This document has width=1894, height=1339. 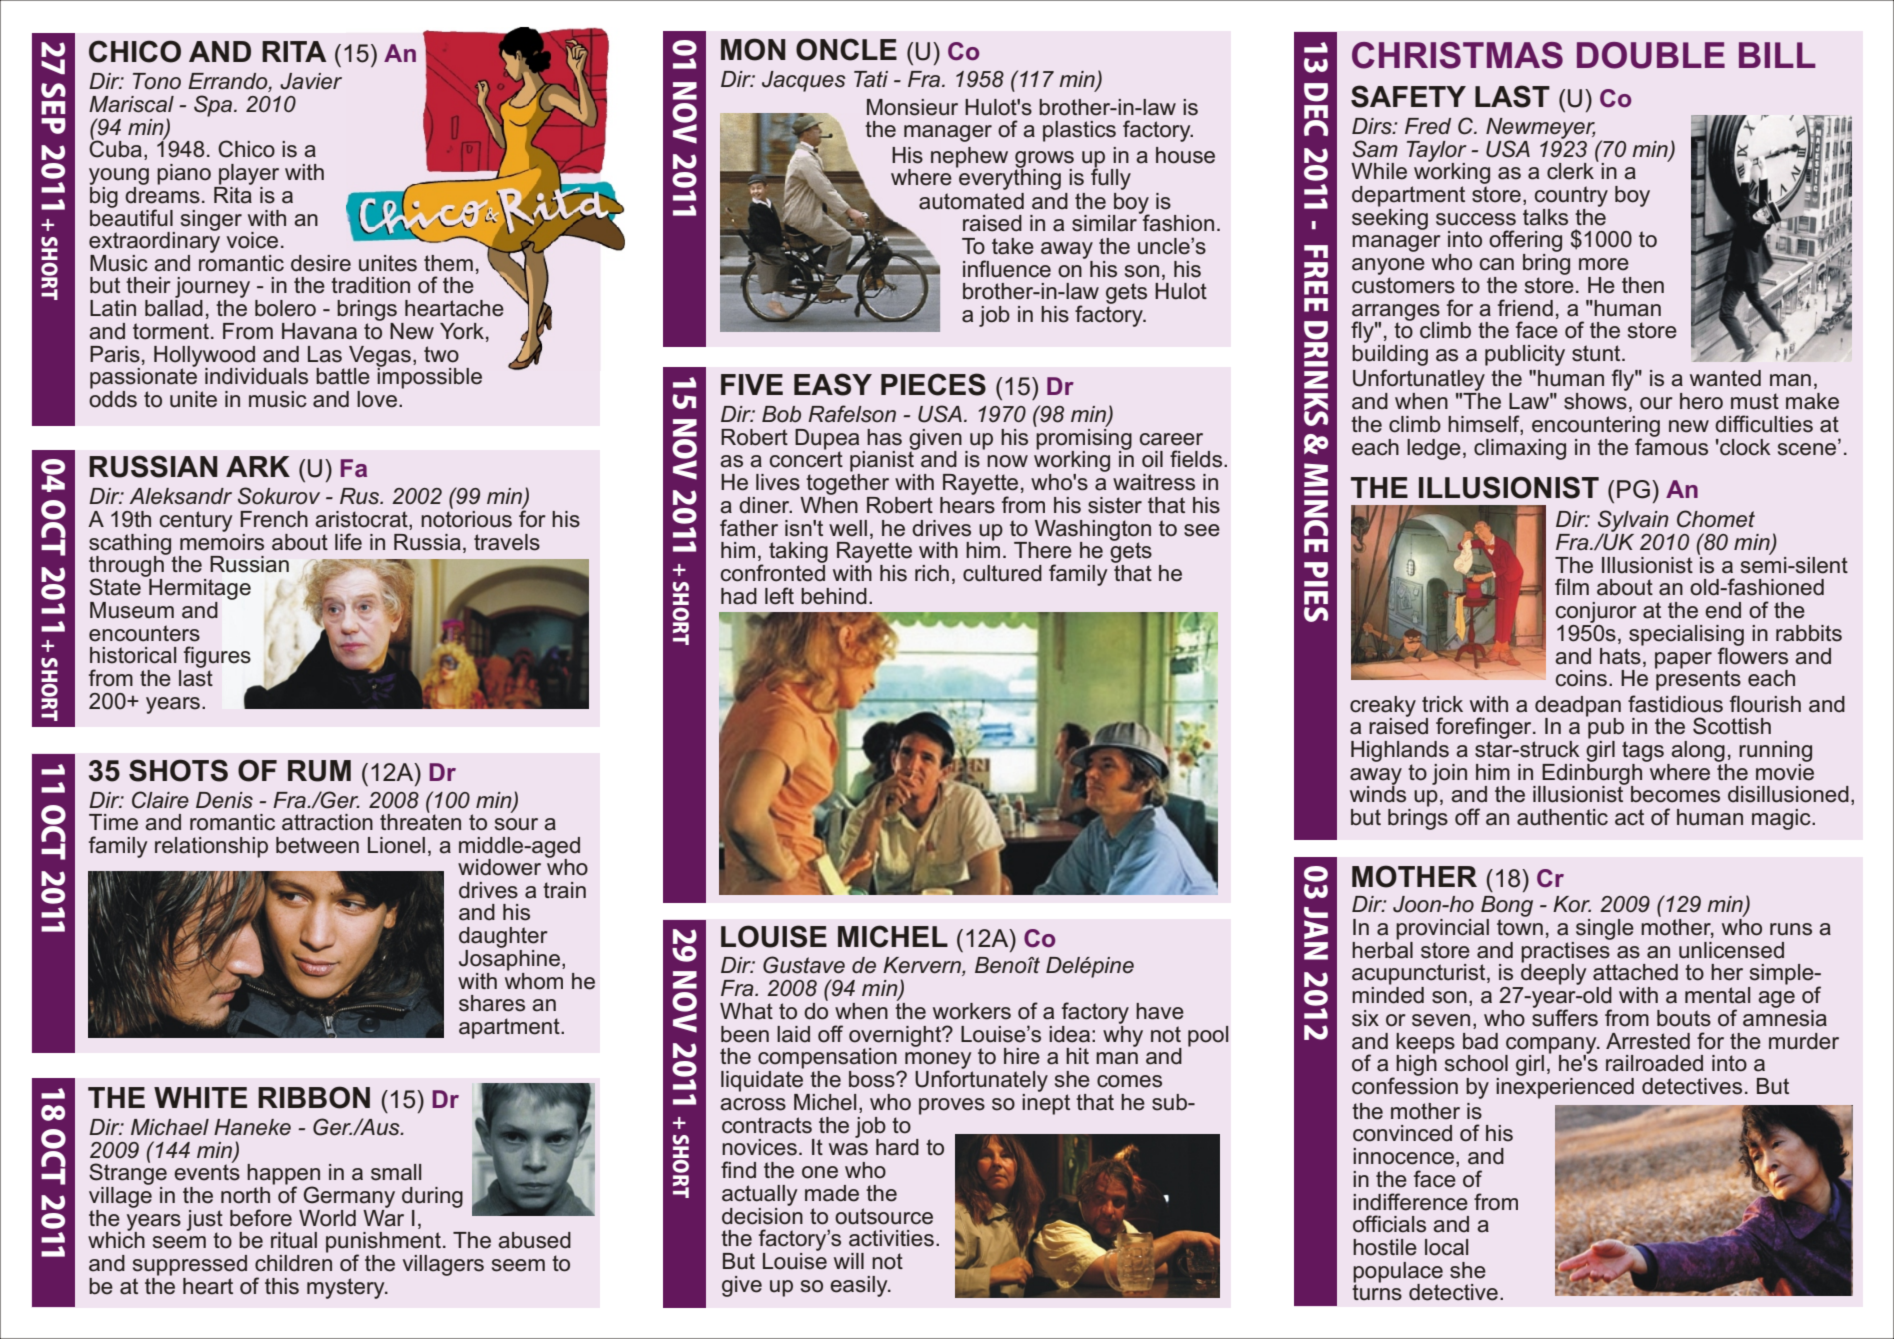 What do you see at coordinates (967, 504) in the document?
I see `hears` at bounding box center [967, 504].
